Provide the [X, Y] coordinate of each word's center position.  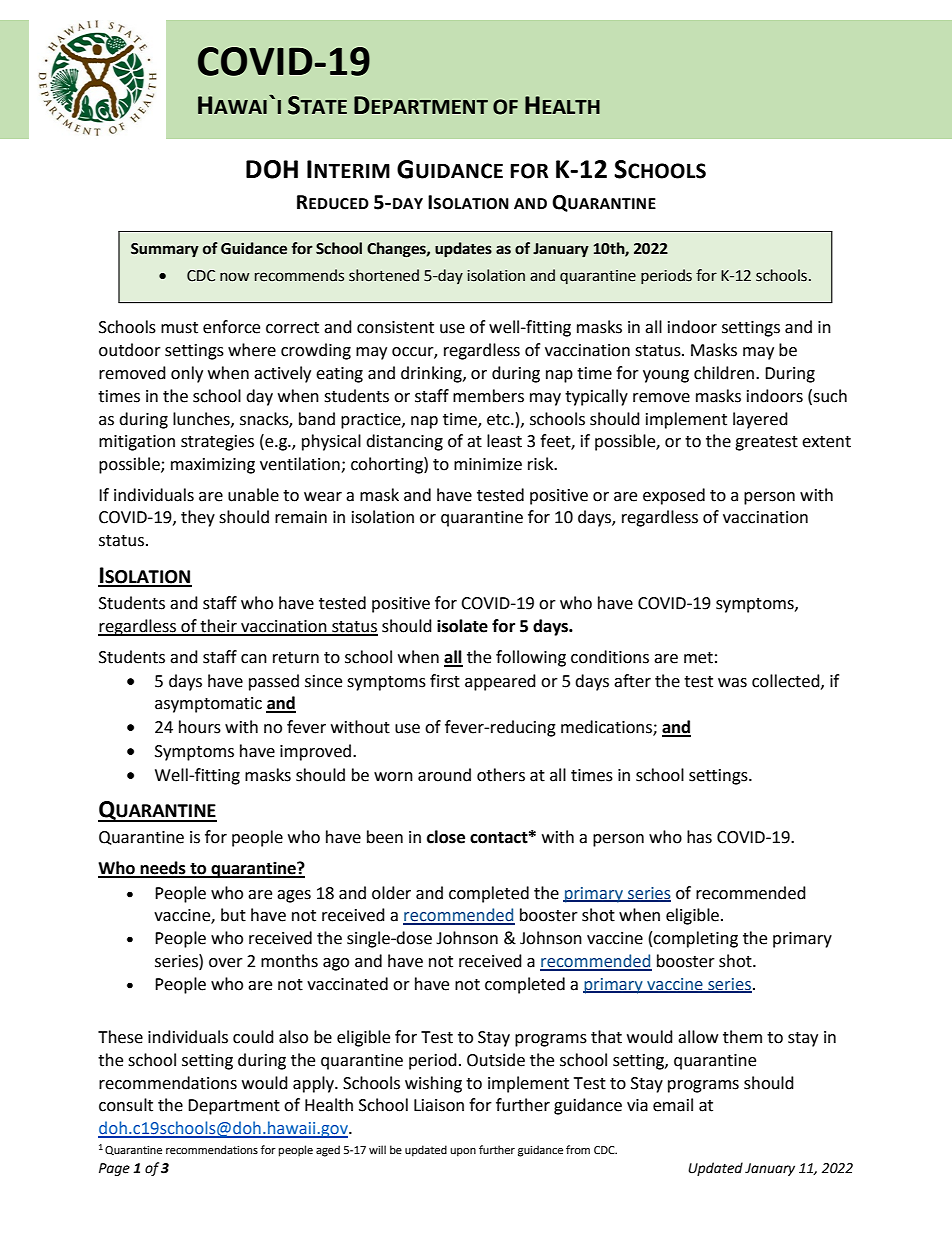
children [724, 373]
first [445, 681]
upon [463, 1152]
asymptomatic [208, 705]
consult [126, 1105]
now [234, 277]
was [732, 683]
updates [463, 249]
